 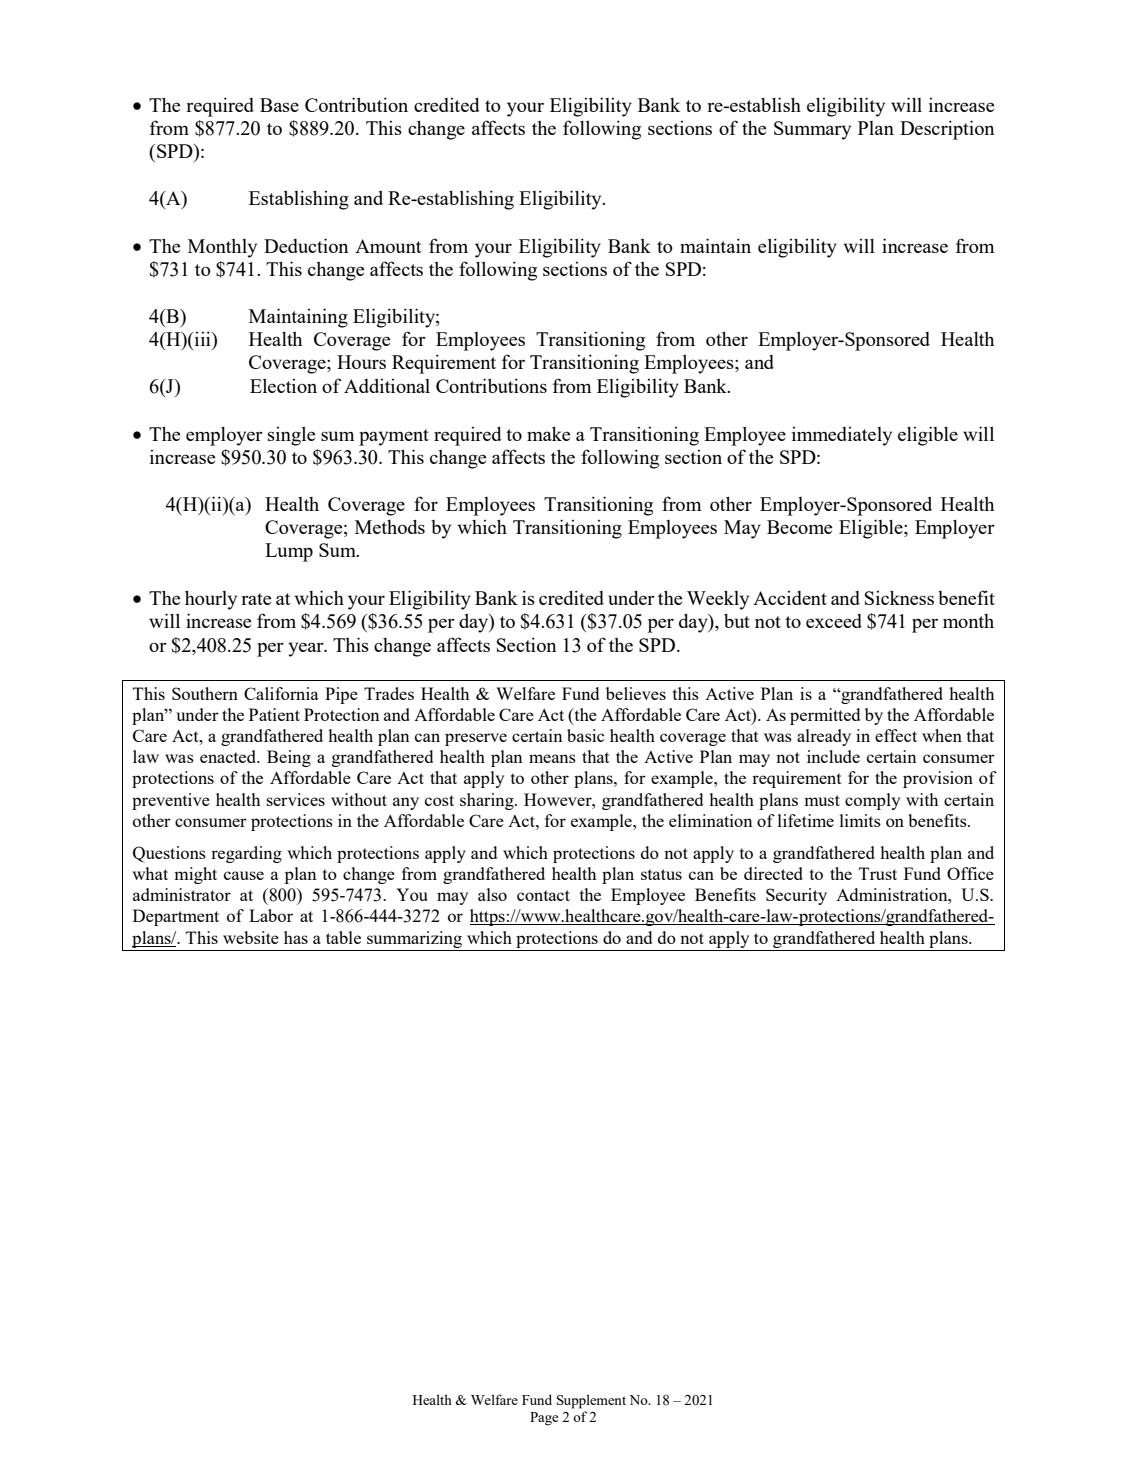 I want to click on Security, so click(x=796, y=896).
